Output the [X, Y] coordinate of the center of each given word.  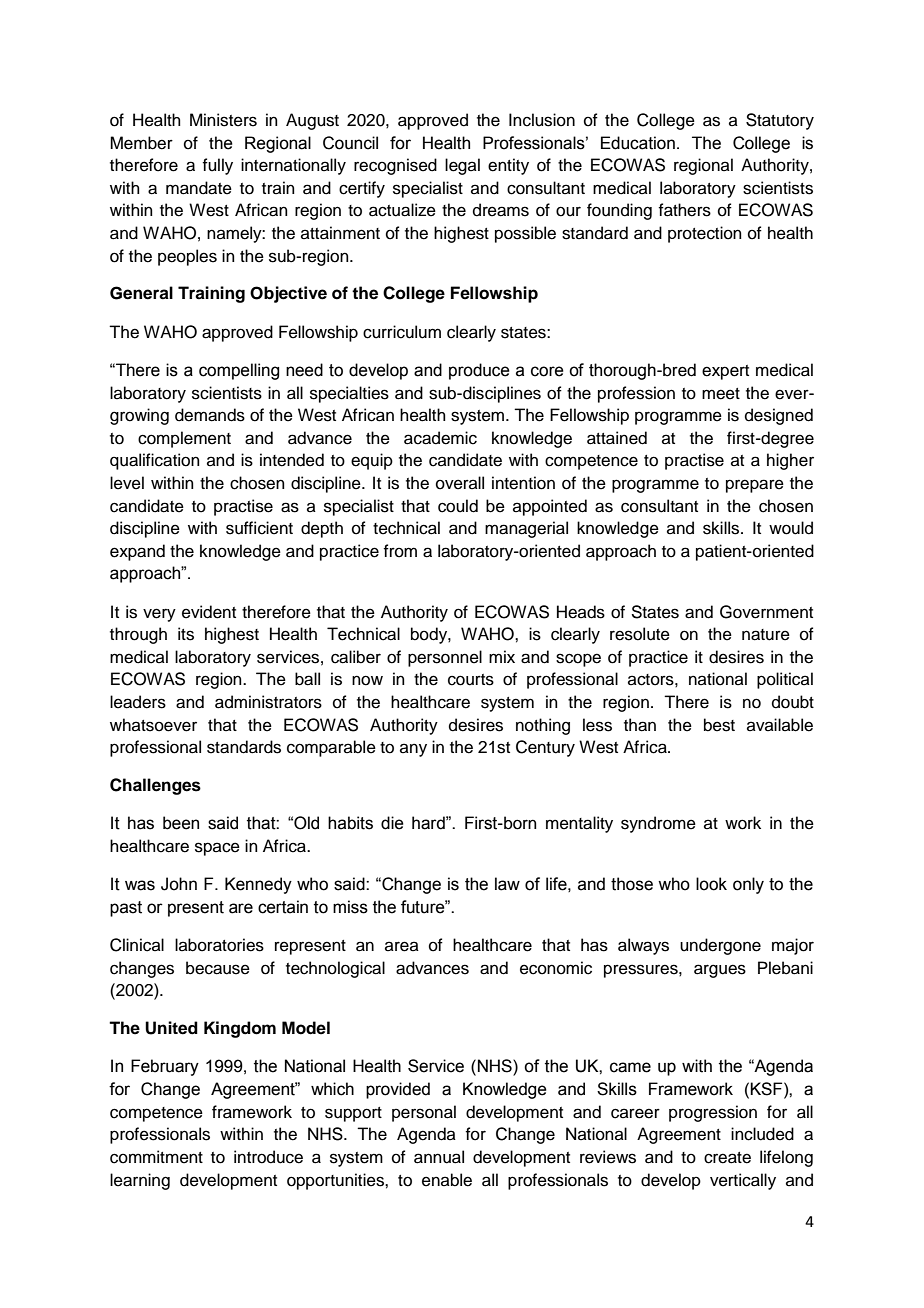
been [181, 823]
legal [462, 166]
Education [638, 143]
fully [217, 166]
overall [460, 483]
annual [439, 1157]
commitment [156, 1157]
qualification [155, 461]
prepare [755, 486]
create [727, 1158]
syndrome [658, 824]
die [392, 823]
